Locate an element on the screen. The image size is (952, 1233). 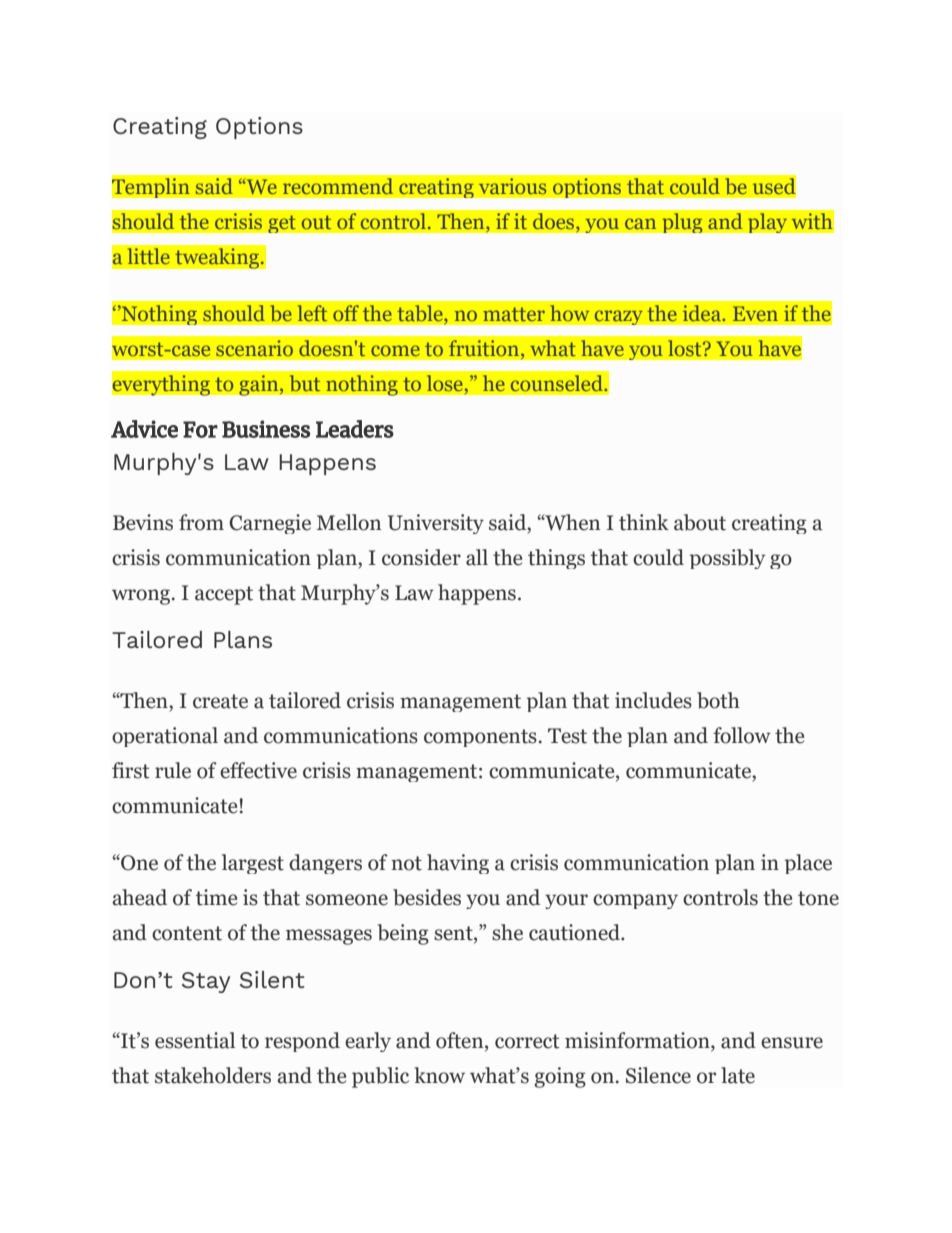
time is located at coordinates (216, 897).
